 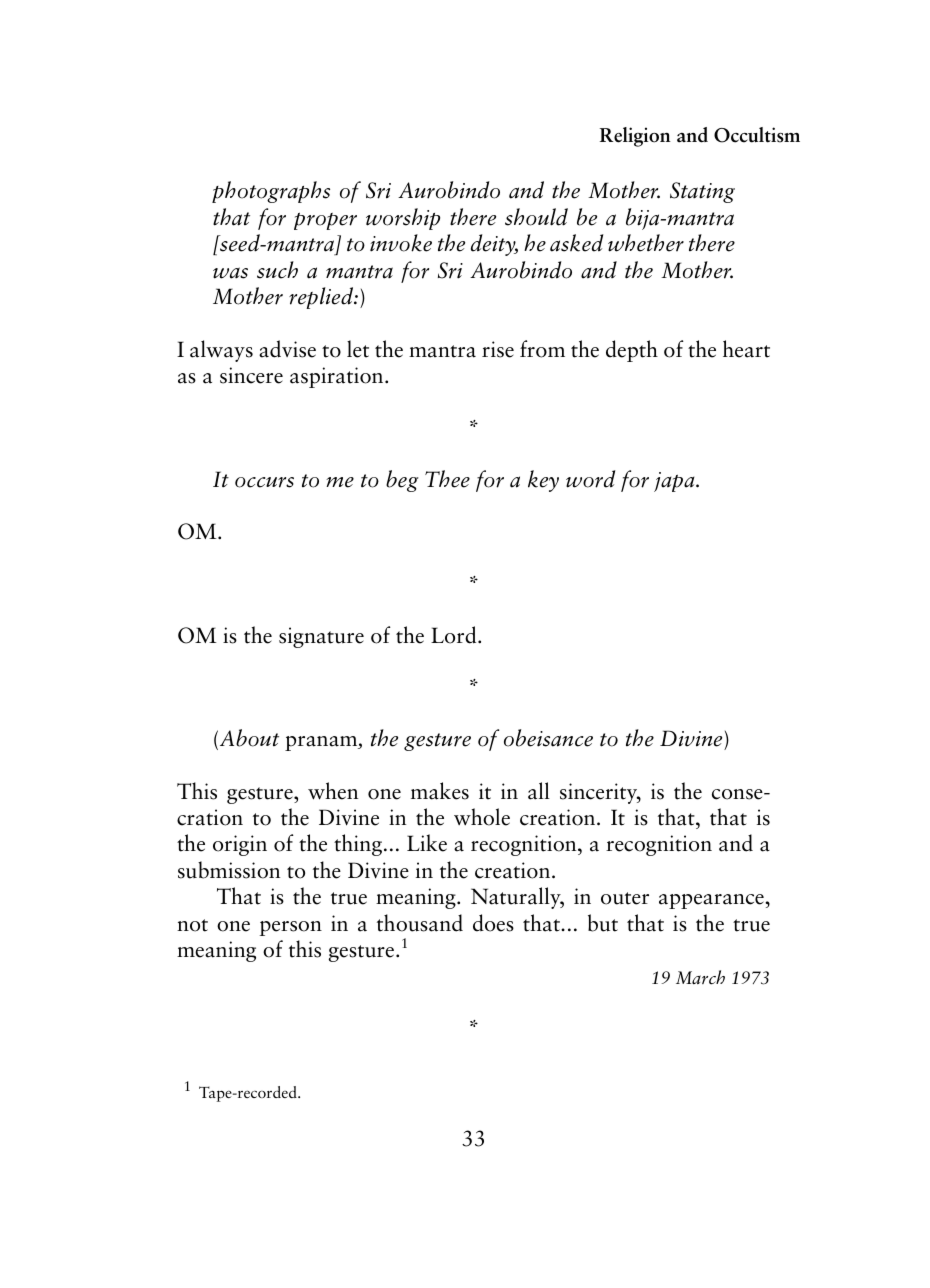 I want to click on photographs, so click(x=271, y=192).
